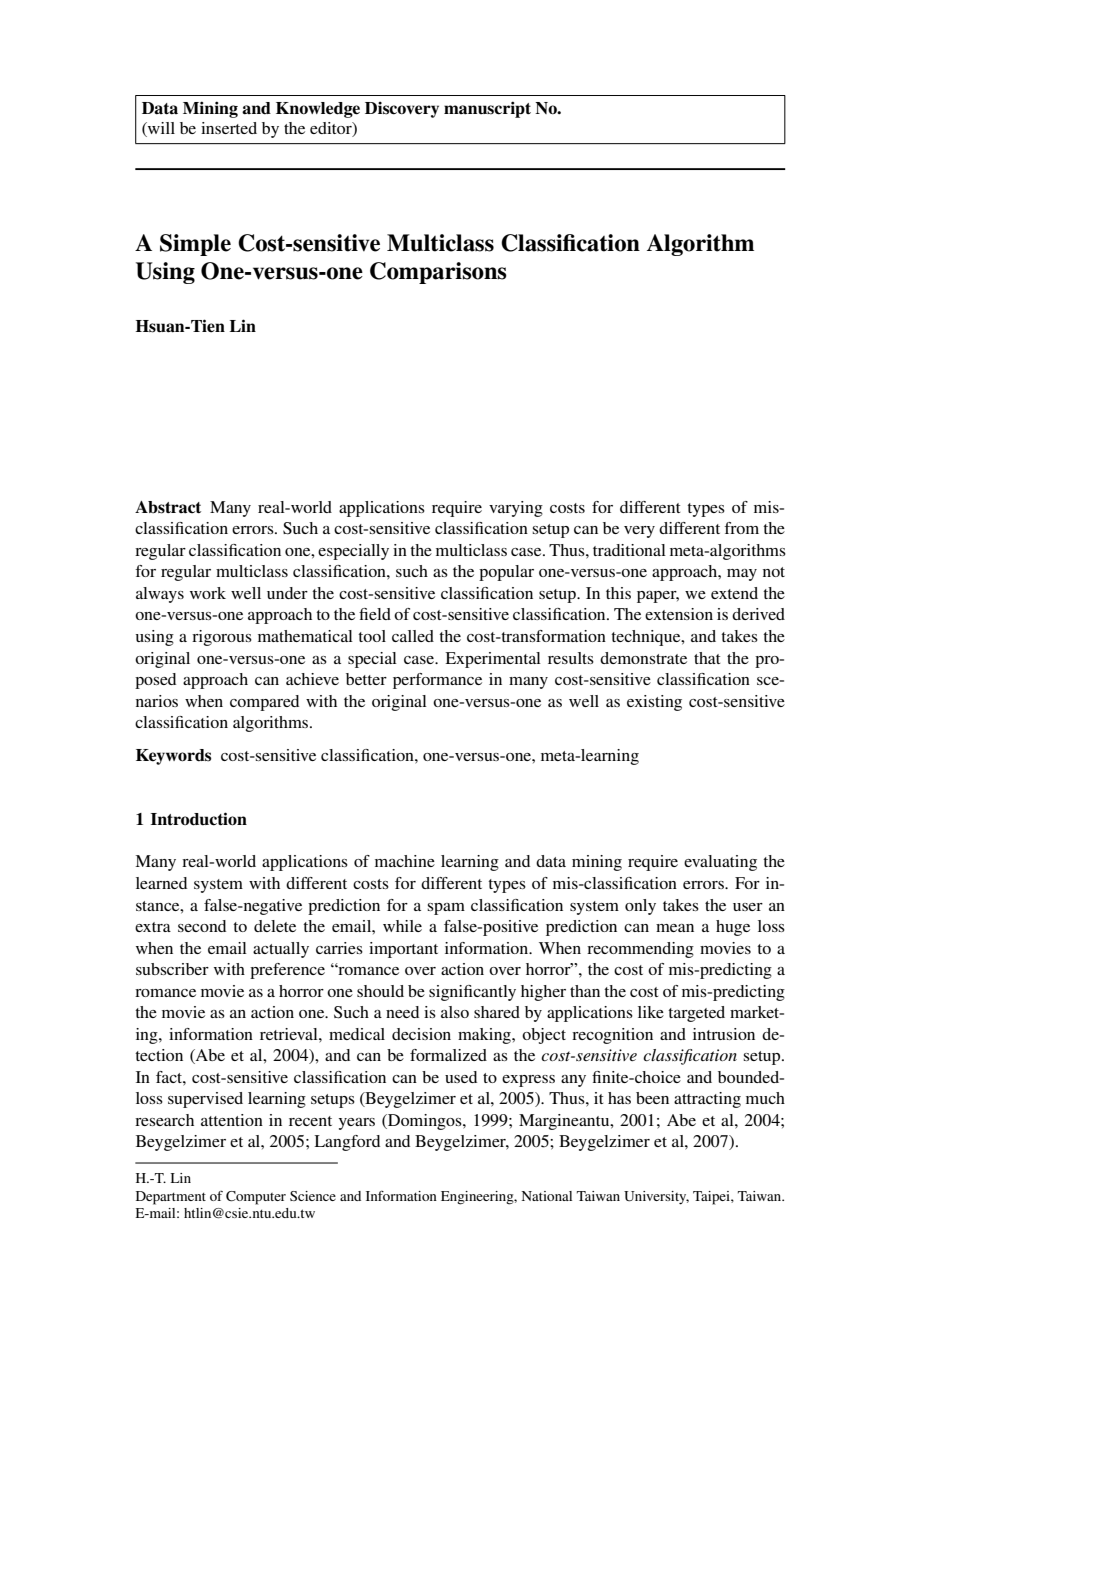 Image resolution: width=1119 pixels, height=1583 pixels. Describe the element at coordinates (707, 658) in the screenshot. I see `that` at that location.
